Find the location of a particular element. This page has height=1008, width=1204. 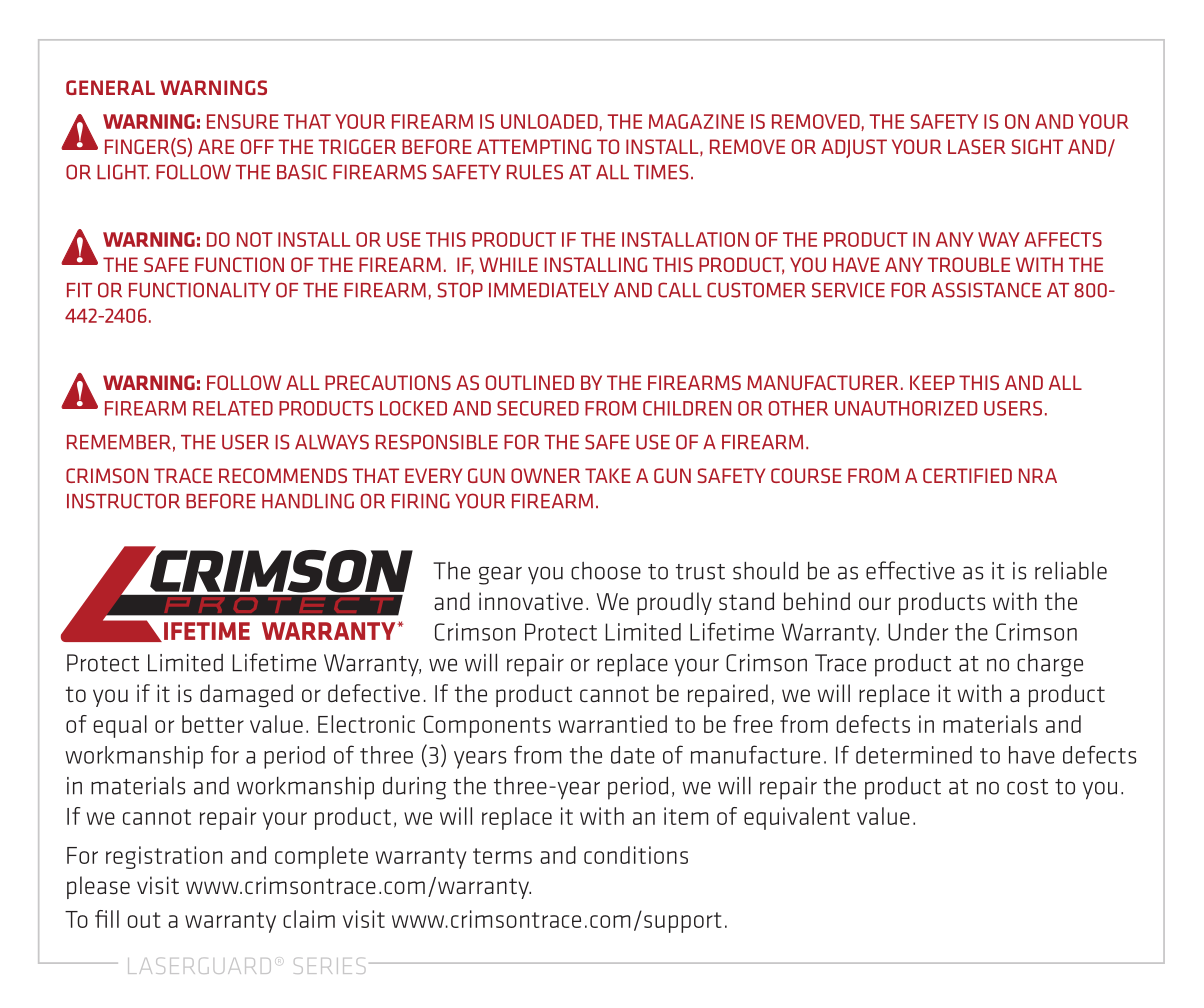

innovative is located at coordinates (531, 601).
